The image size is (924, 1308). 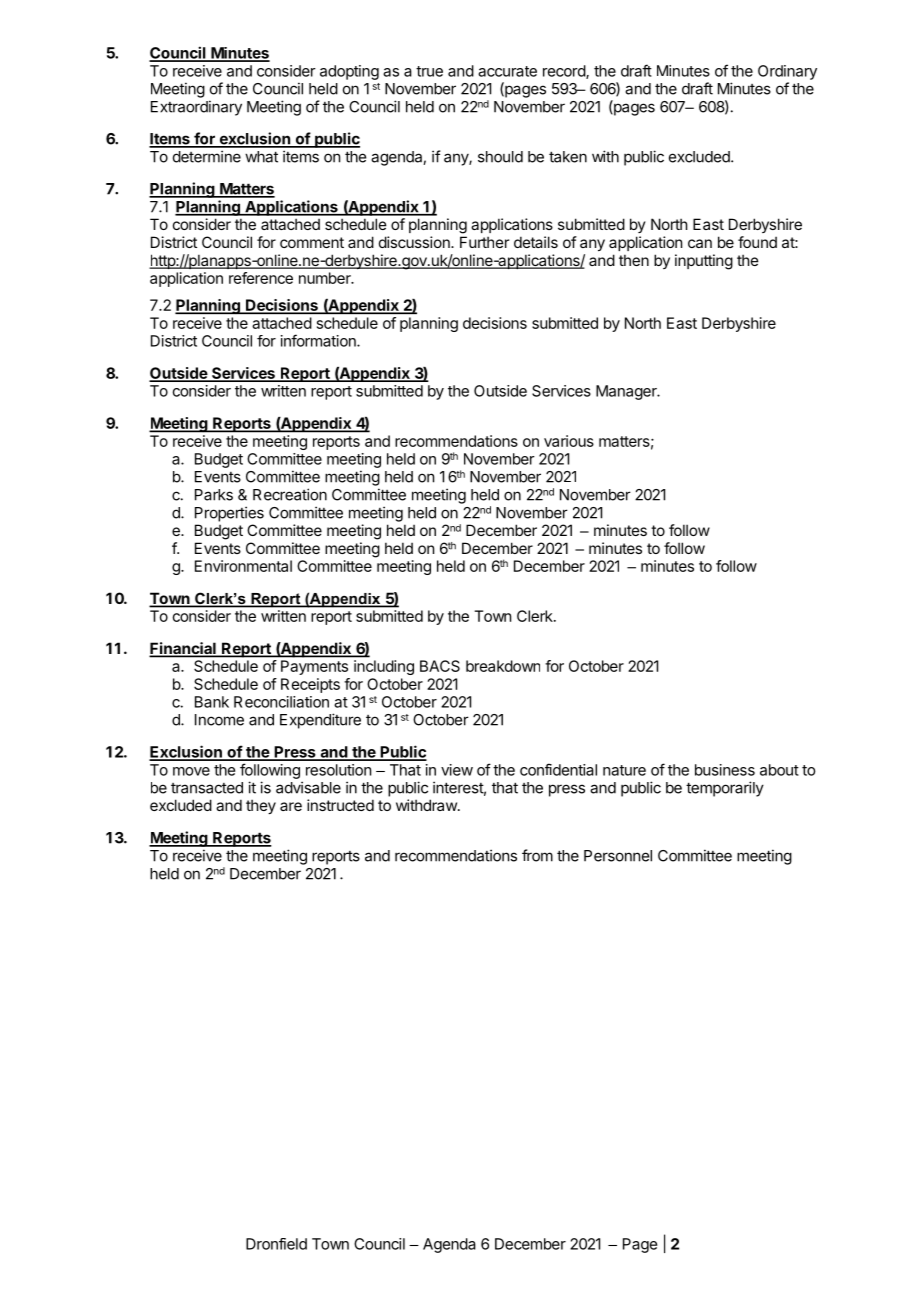 I want to click on from, so click(x=537, y=855).
